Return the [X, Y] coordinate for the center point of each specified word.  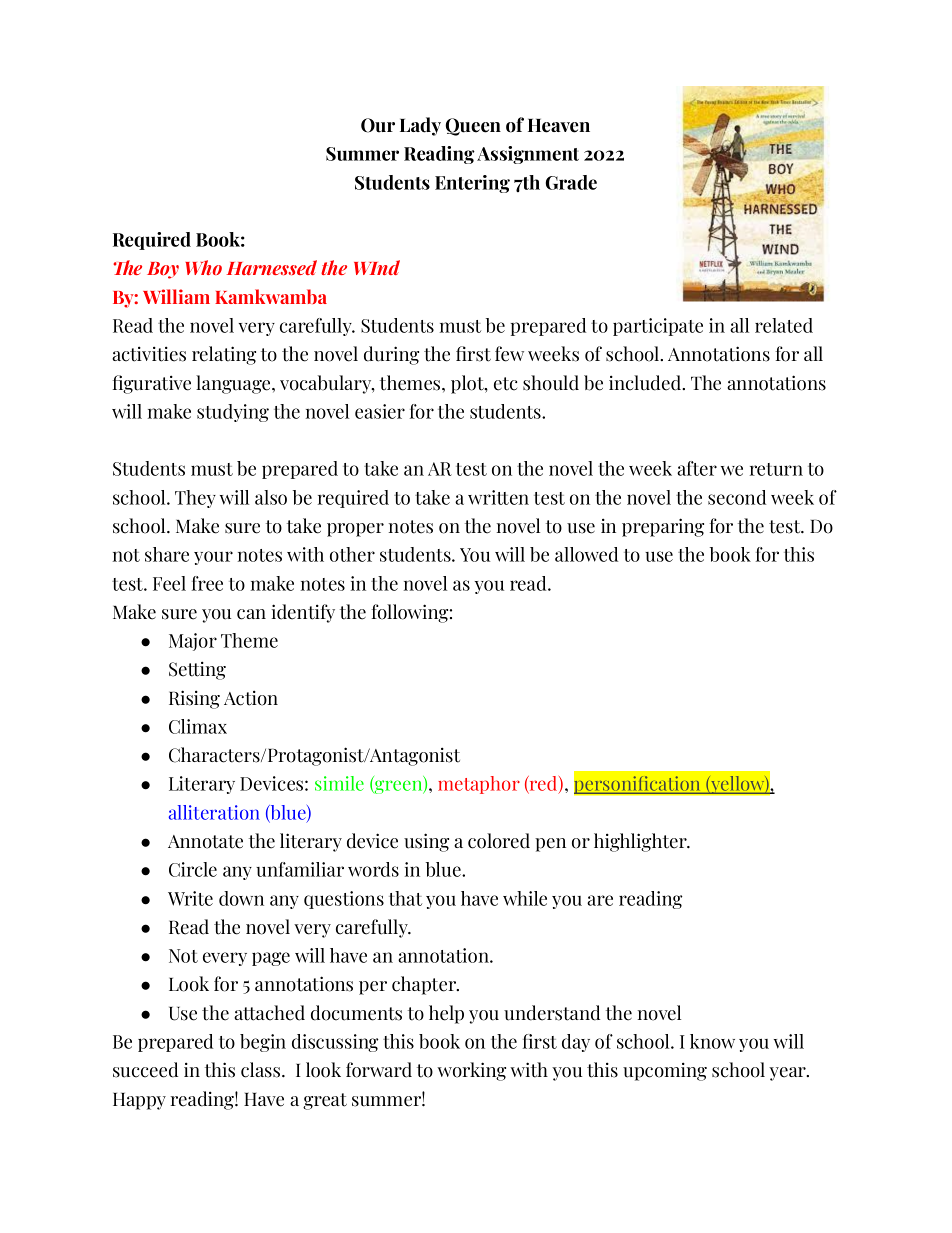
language [234, 384]
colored [499, 841]
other [352, 554]
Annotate [205, 842]
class [262, 1070]
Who [203, 267]
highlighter [641, 842]
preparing [663, 527]
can [251, 614]
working [471, 1071]
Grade [571, 182]
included [646, 383]
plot [468, 384]
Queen [473, 127]
